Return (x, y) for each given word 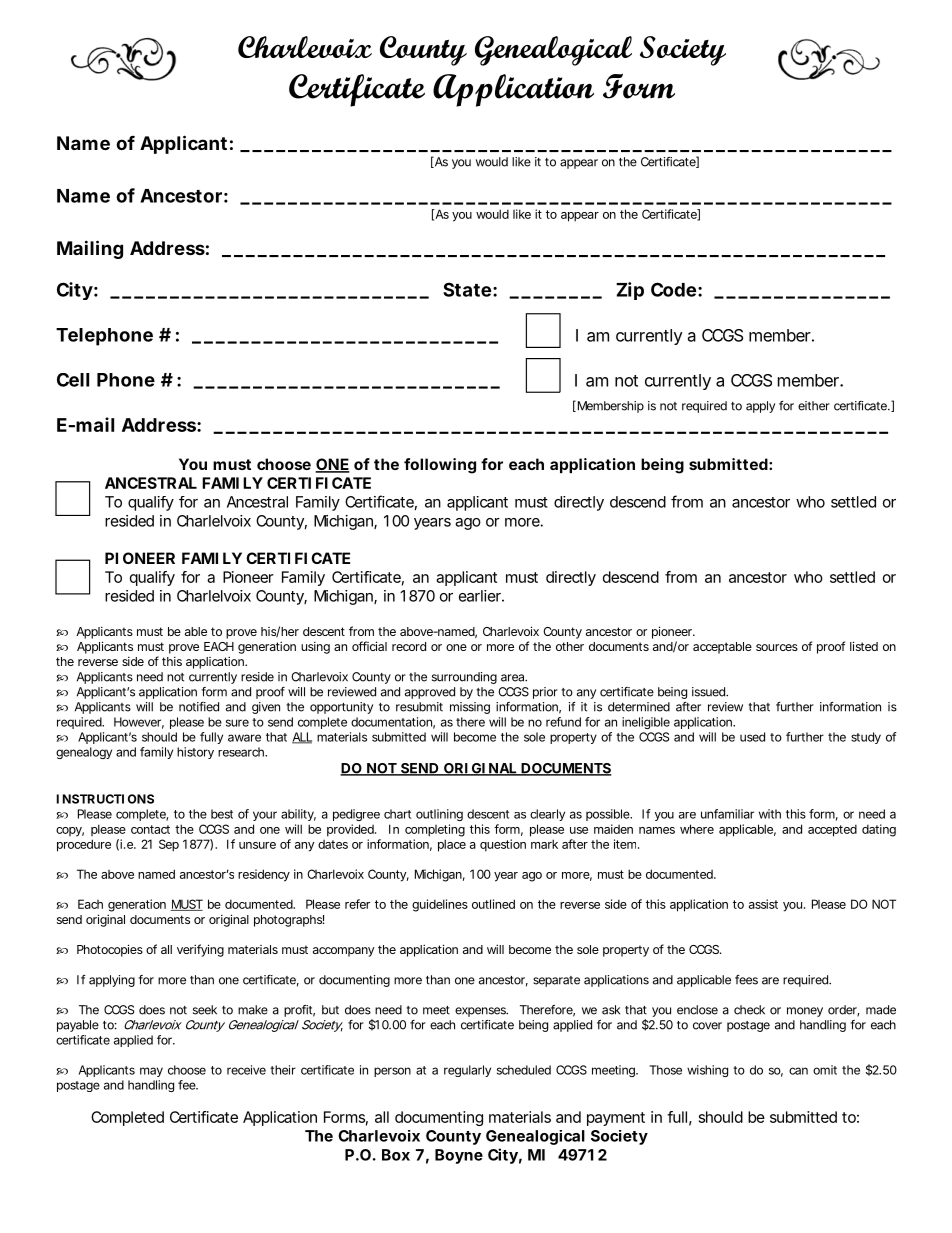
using (315, 648)
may (151, 1072)
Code (673, 289)
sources (777, 647)
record (409, 646)
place (452, 845)
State (467, 289)
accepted (832, 830)
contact (150, 829)
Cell (73, 380)
